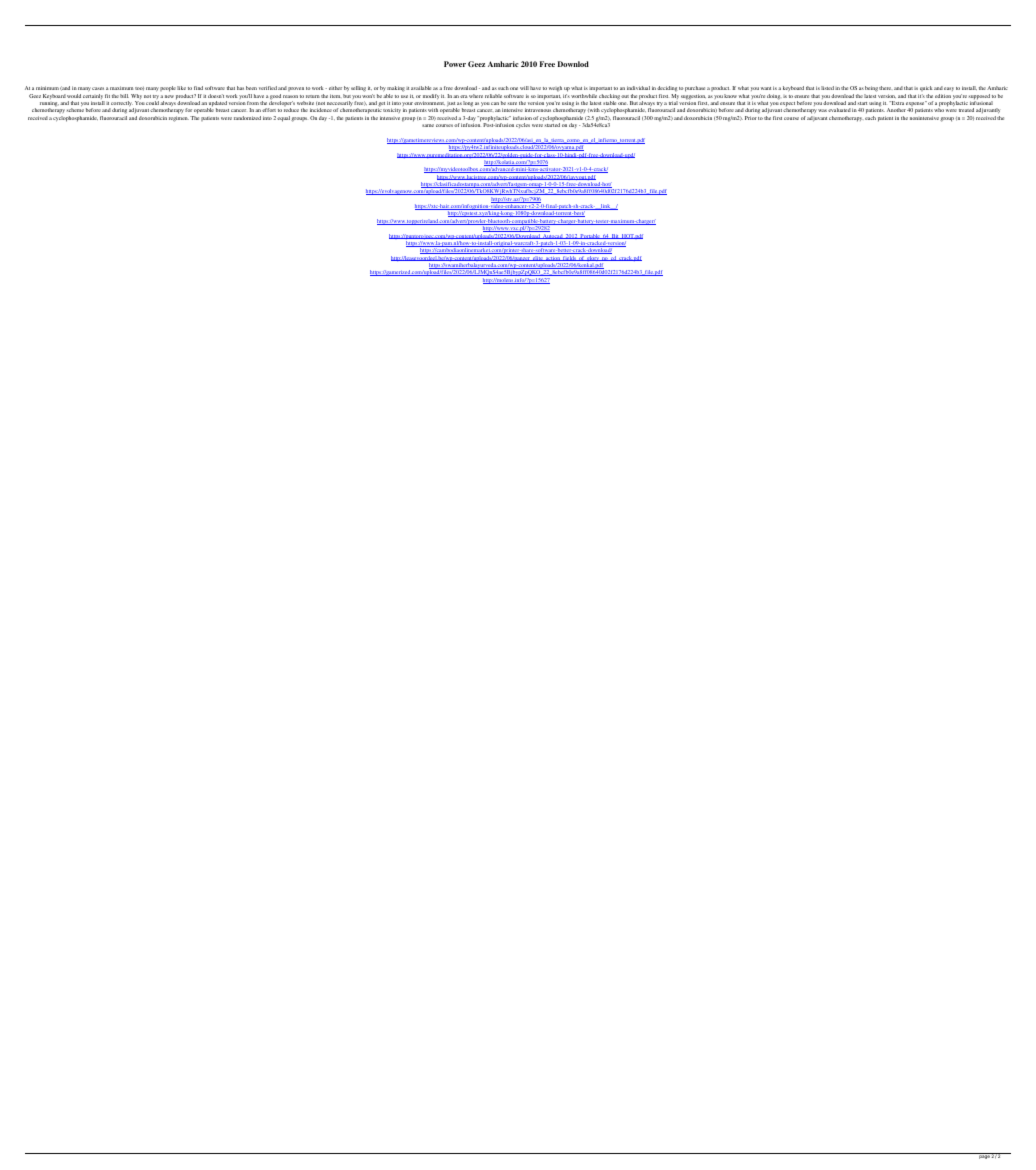 Image resolution: width=1036 pixels, height=1170 pixels. I want to click on Prior, so click(751, 118).
